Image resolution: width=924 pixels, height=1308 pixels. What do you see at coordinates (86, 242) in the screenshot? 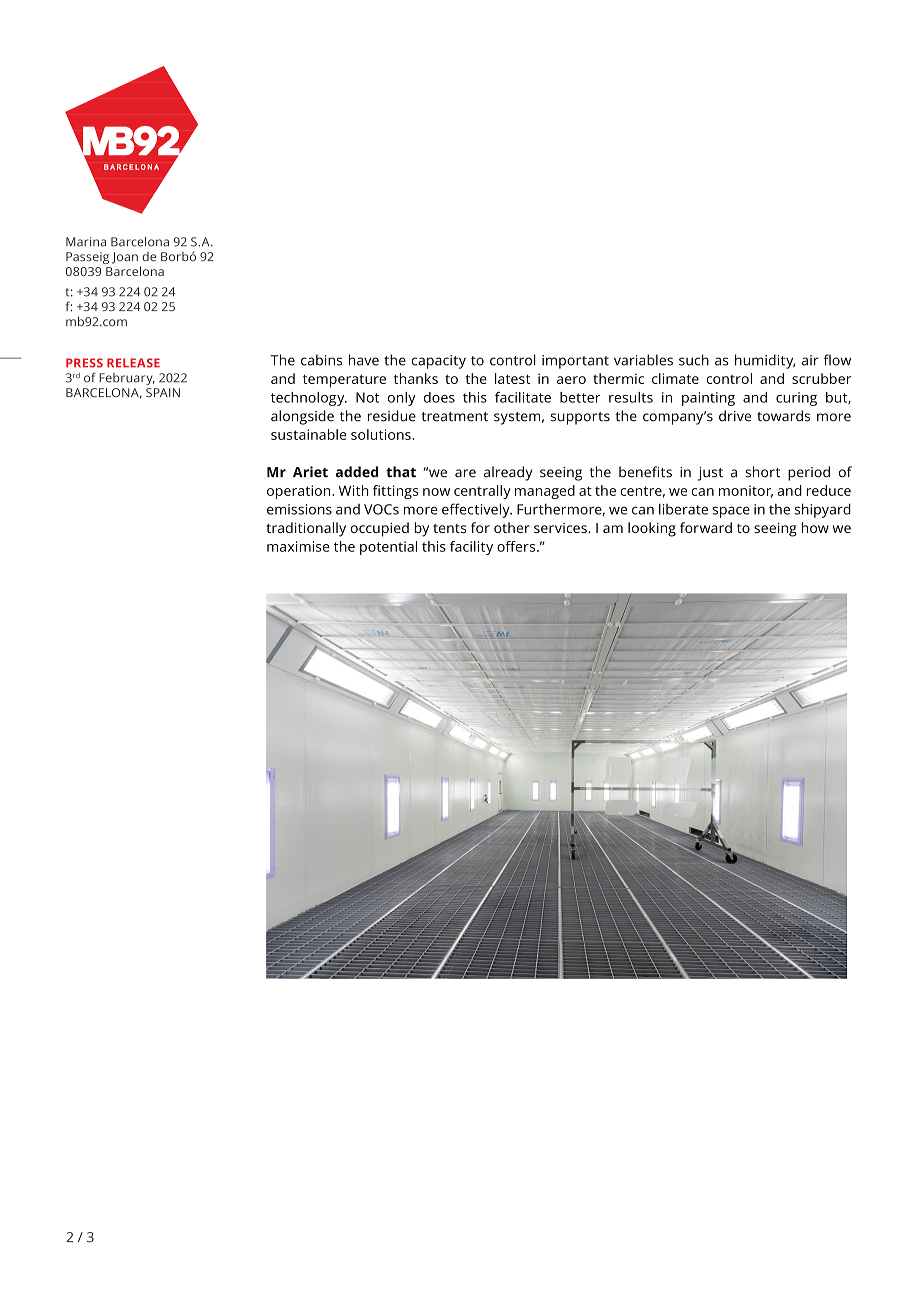
I see `Marina` at bounding box center [86, 242].
